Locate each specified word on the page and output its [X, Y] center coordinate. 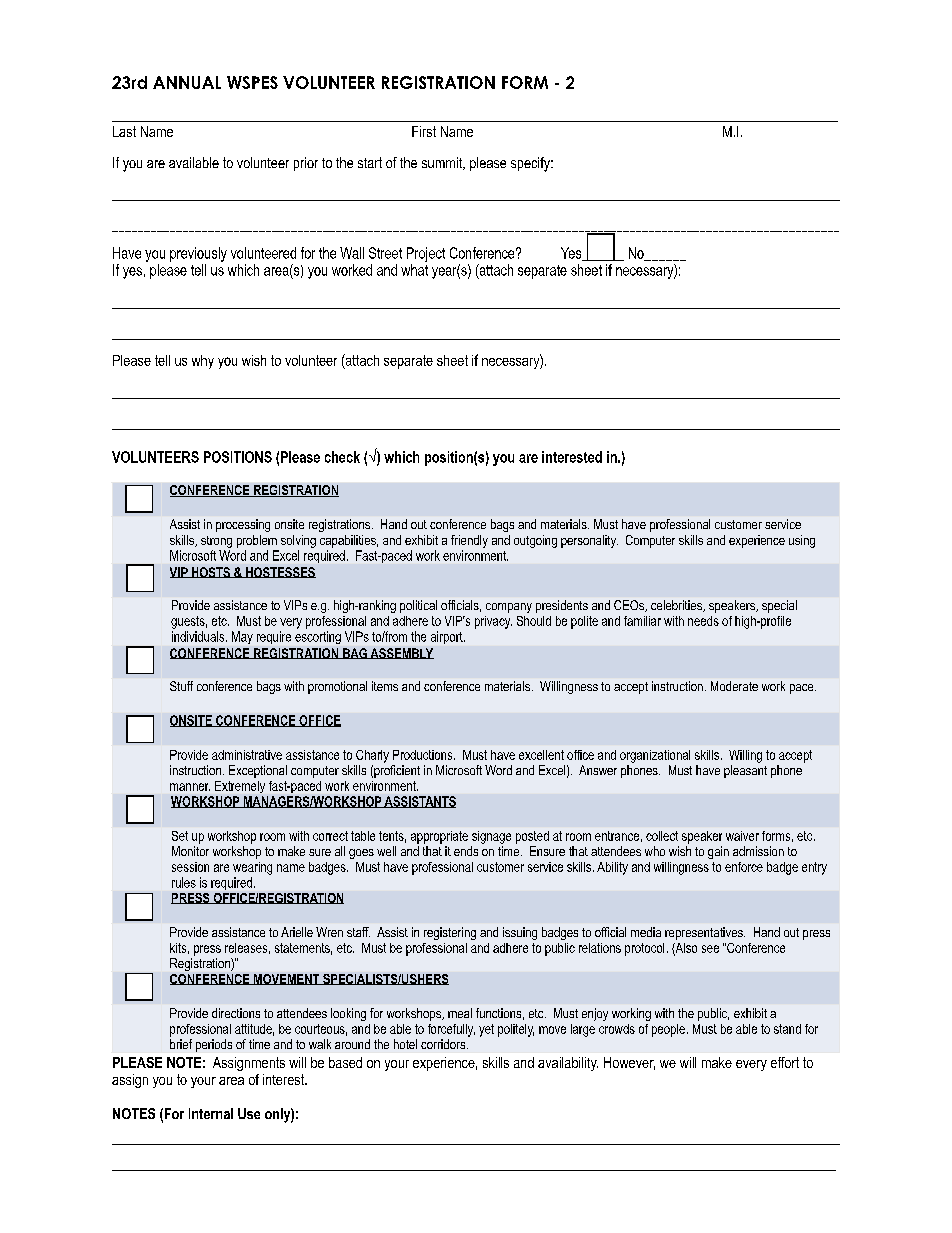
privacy [493, 622]
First [424, 131]
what [414, 270]
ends [466, 851]
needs [703, 621]
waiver [742, 836]
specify [532, 164]
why [203, 362]
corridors [444, 1044]
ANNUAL [187, 82]
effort [785, 1062]
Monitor [190, 851]
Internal [211, 1113]
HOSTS [211, 572]
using [802, 541]
